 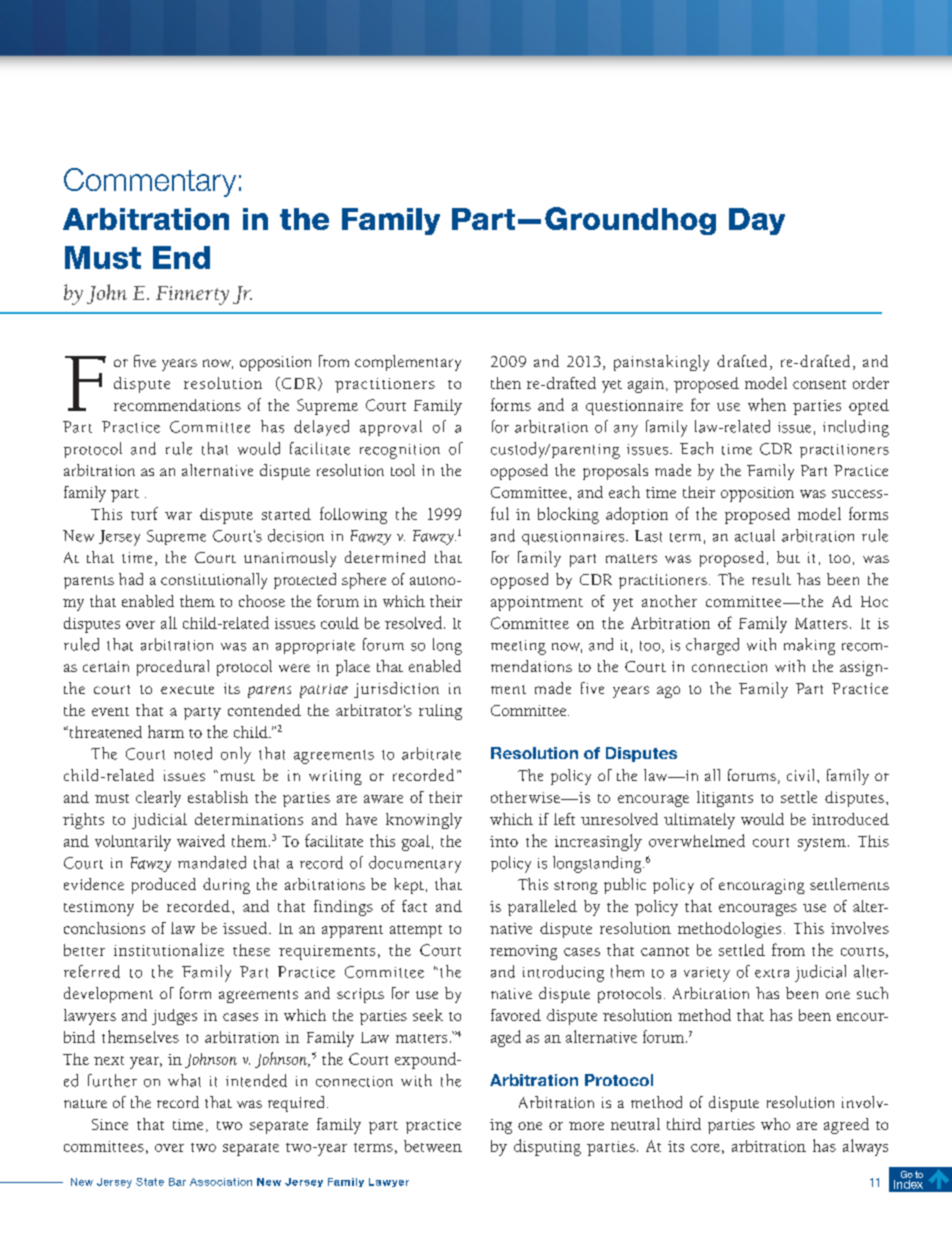 What do you see at coordinates (506, 383) in the screenshot?
I see `then` at bounding box center [506, 383].
